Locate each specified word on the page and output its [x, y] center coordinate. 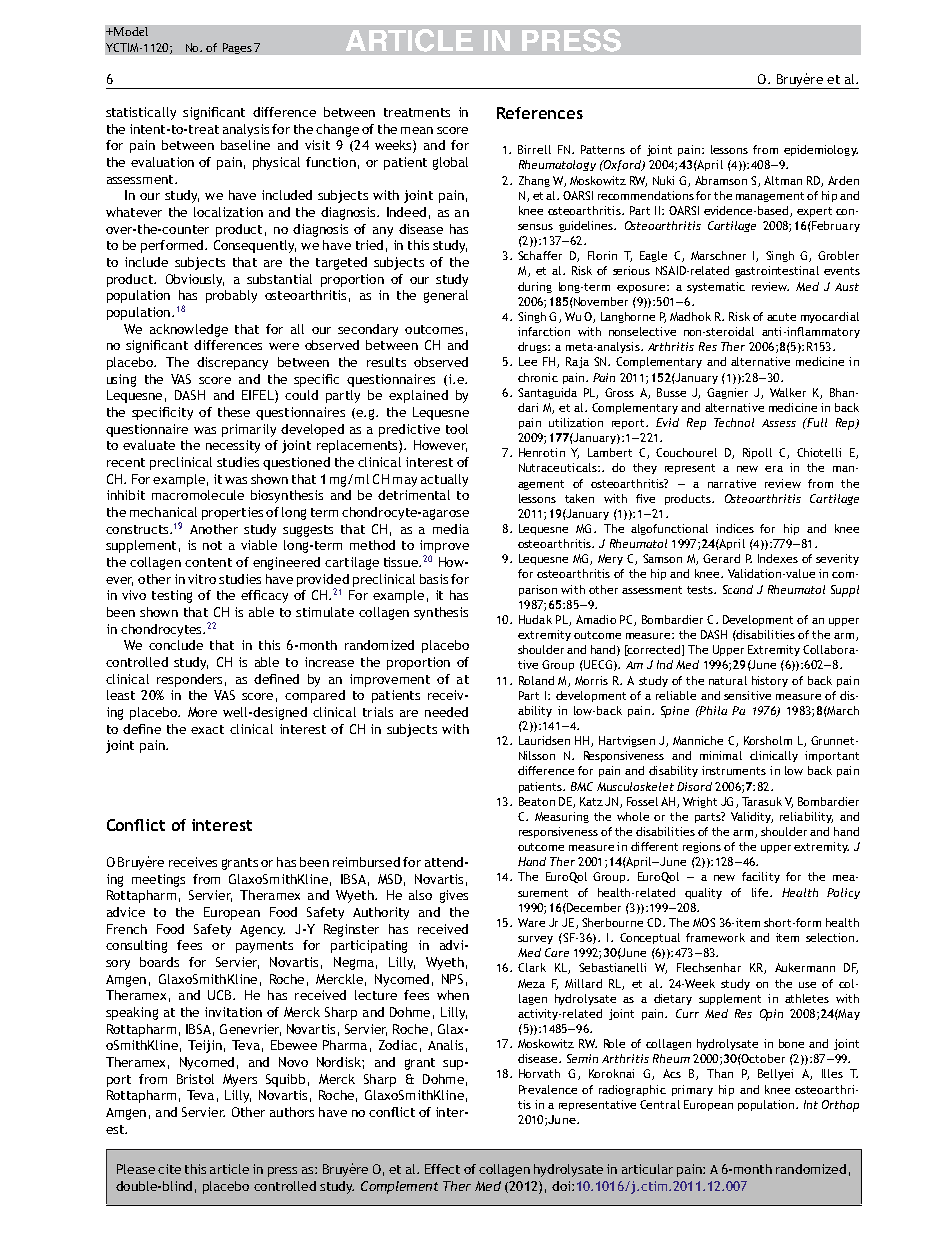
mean [417, 130]
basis [434, 579]
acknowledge [189, 330]
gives [454, 896]
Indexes [778, 558]
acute [781, 317]
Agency [262, 931]
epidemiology [821, 150]
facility [761, 877]
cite [169, 1169]
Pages [237, 48]
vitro [202, 579]
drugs [533, 347]
